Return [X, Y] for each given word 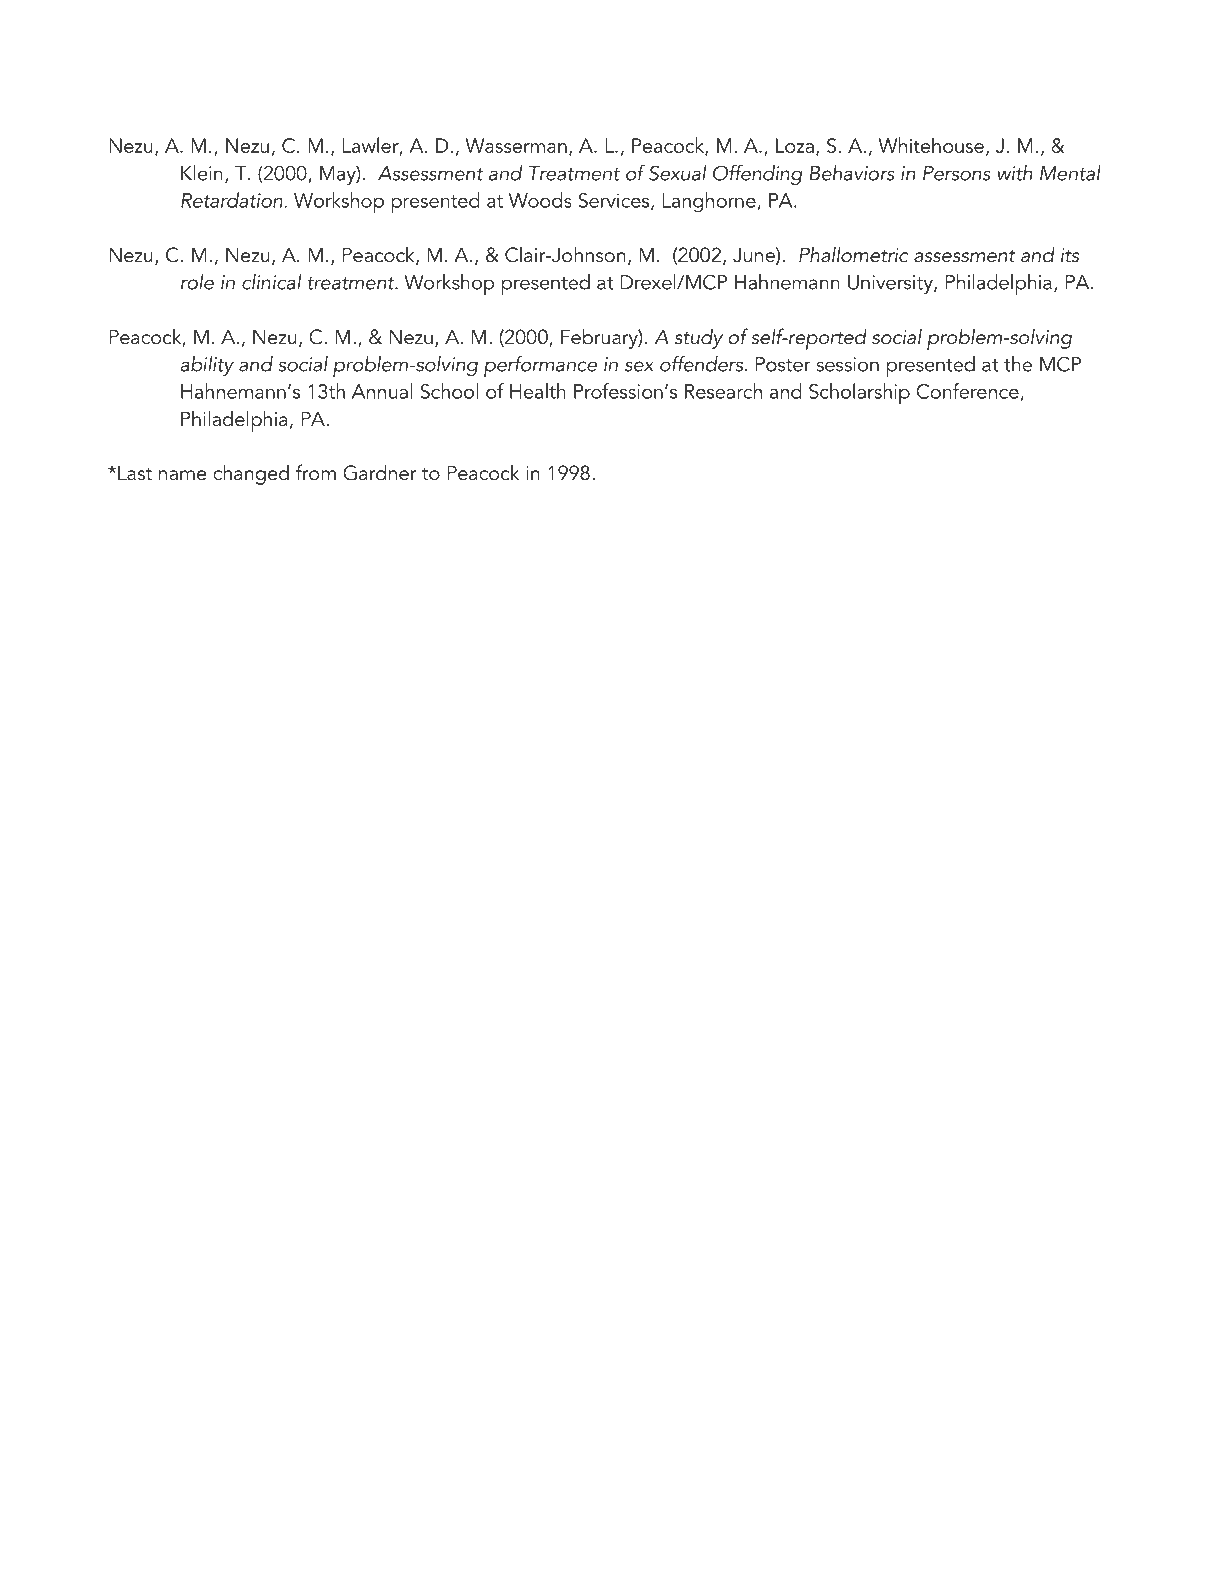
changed [251, 474]
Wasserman [516, 145]
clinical [271, 282]
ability [207, 366]
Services [615, 201]
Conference [968, 392]
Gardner [379, 472]
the [1018, 364]
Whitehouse [931, 145]
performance [540, 366]
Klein [202, 173]
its [1070, 255]
